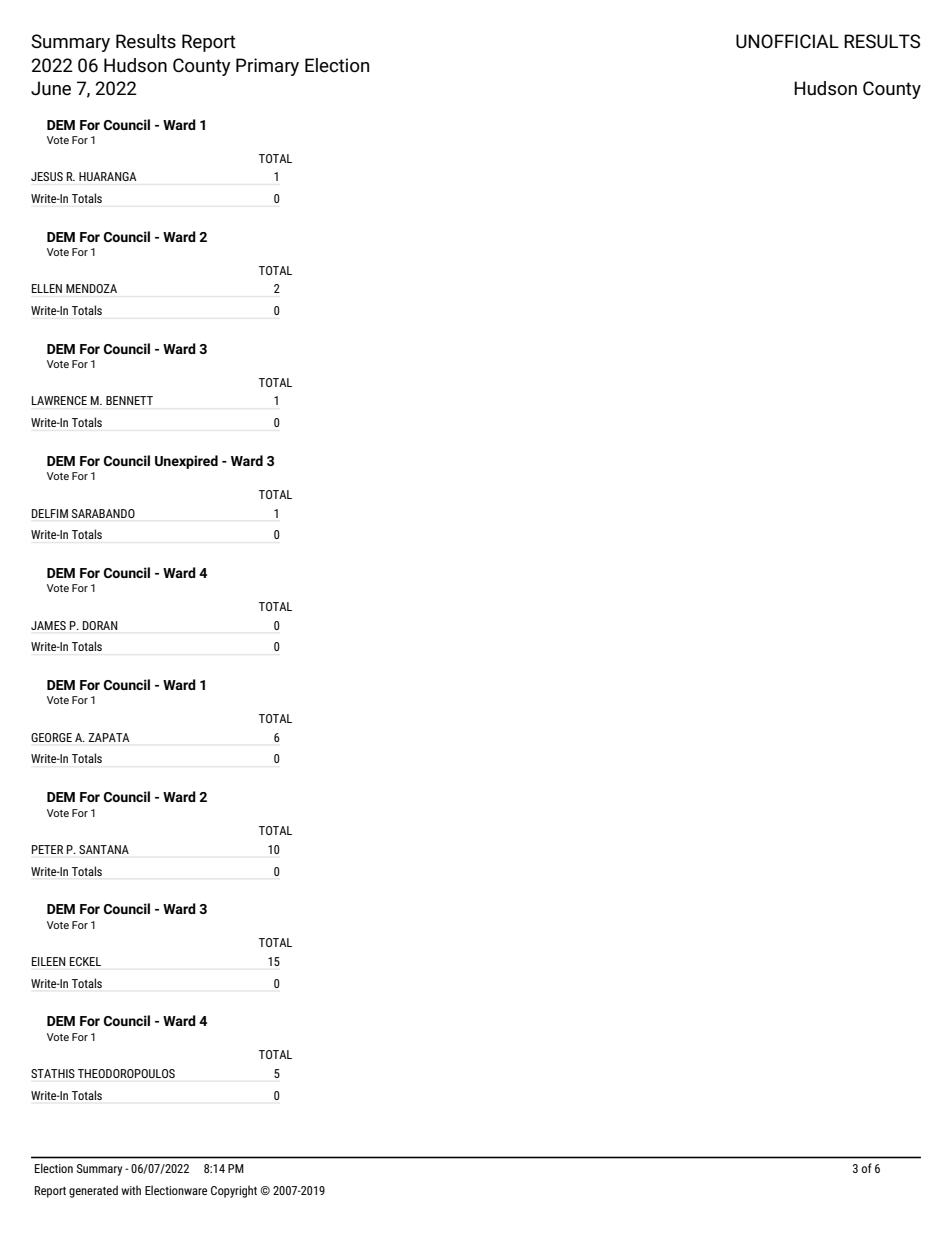 The height and width of the document is (1233, 952). I want to click on Copyright, so click(234, 1191).
